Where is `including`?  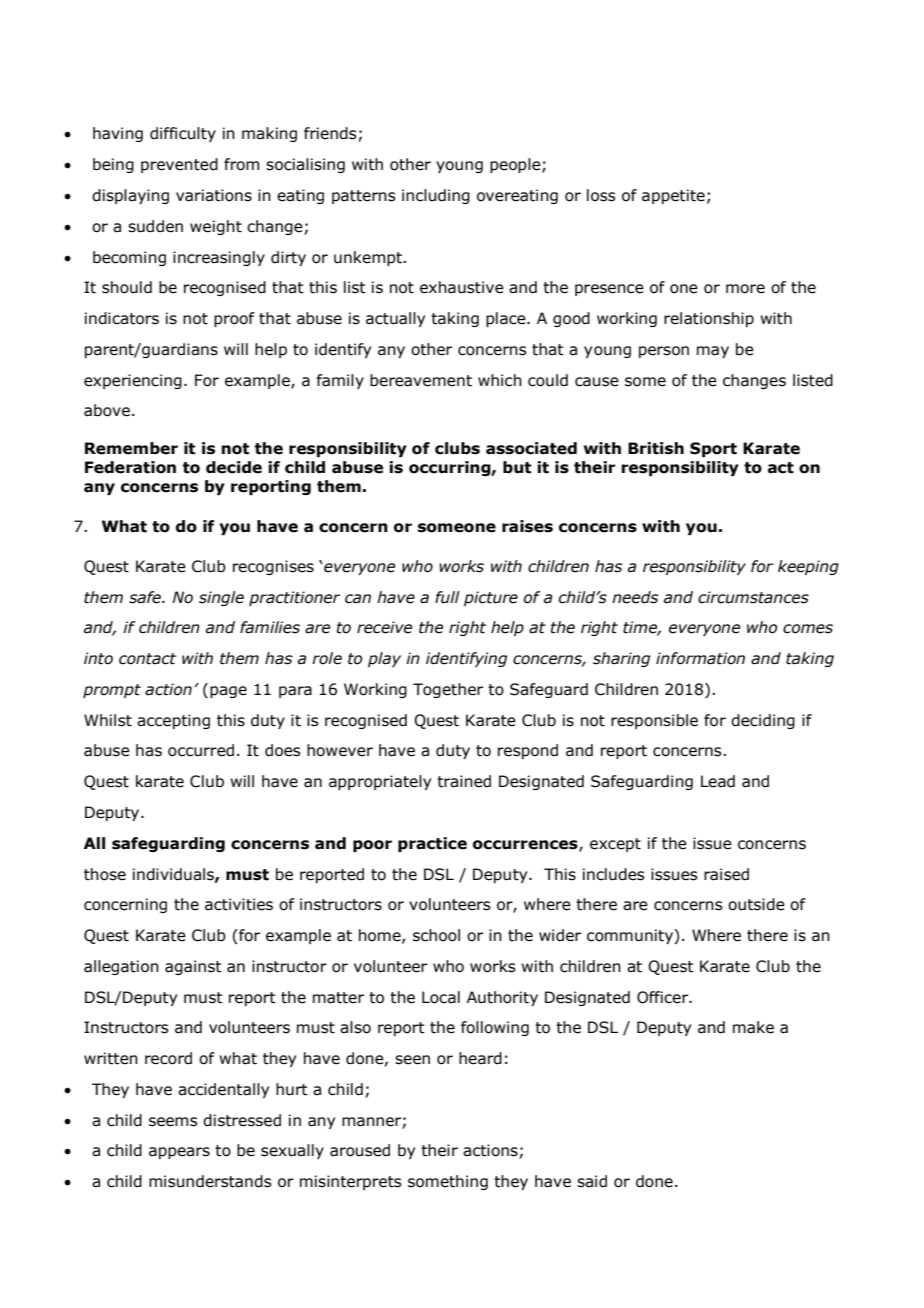
including is located at coordinates (436, 196).
